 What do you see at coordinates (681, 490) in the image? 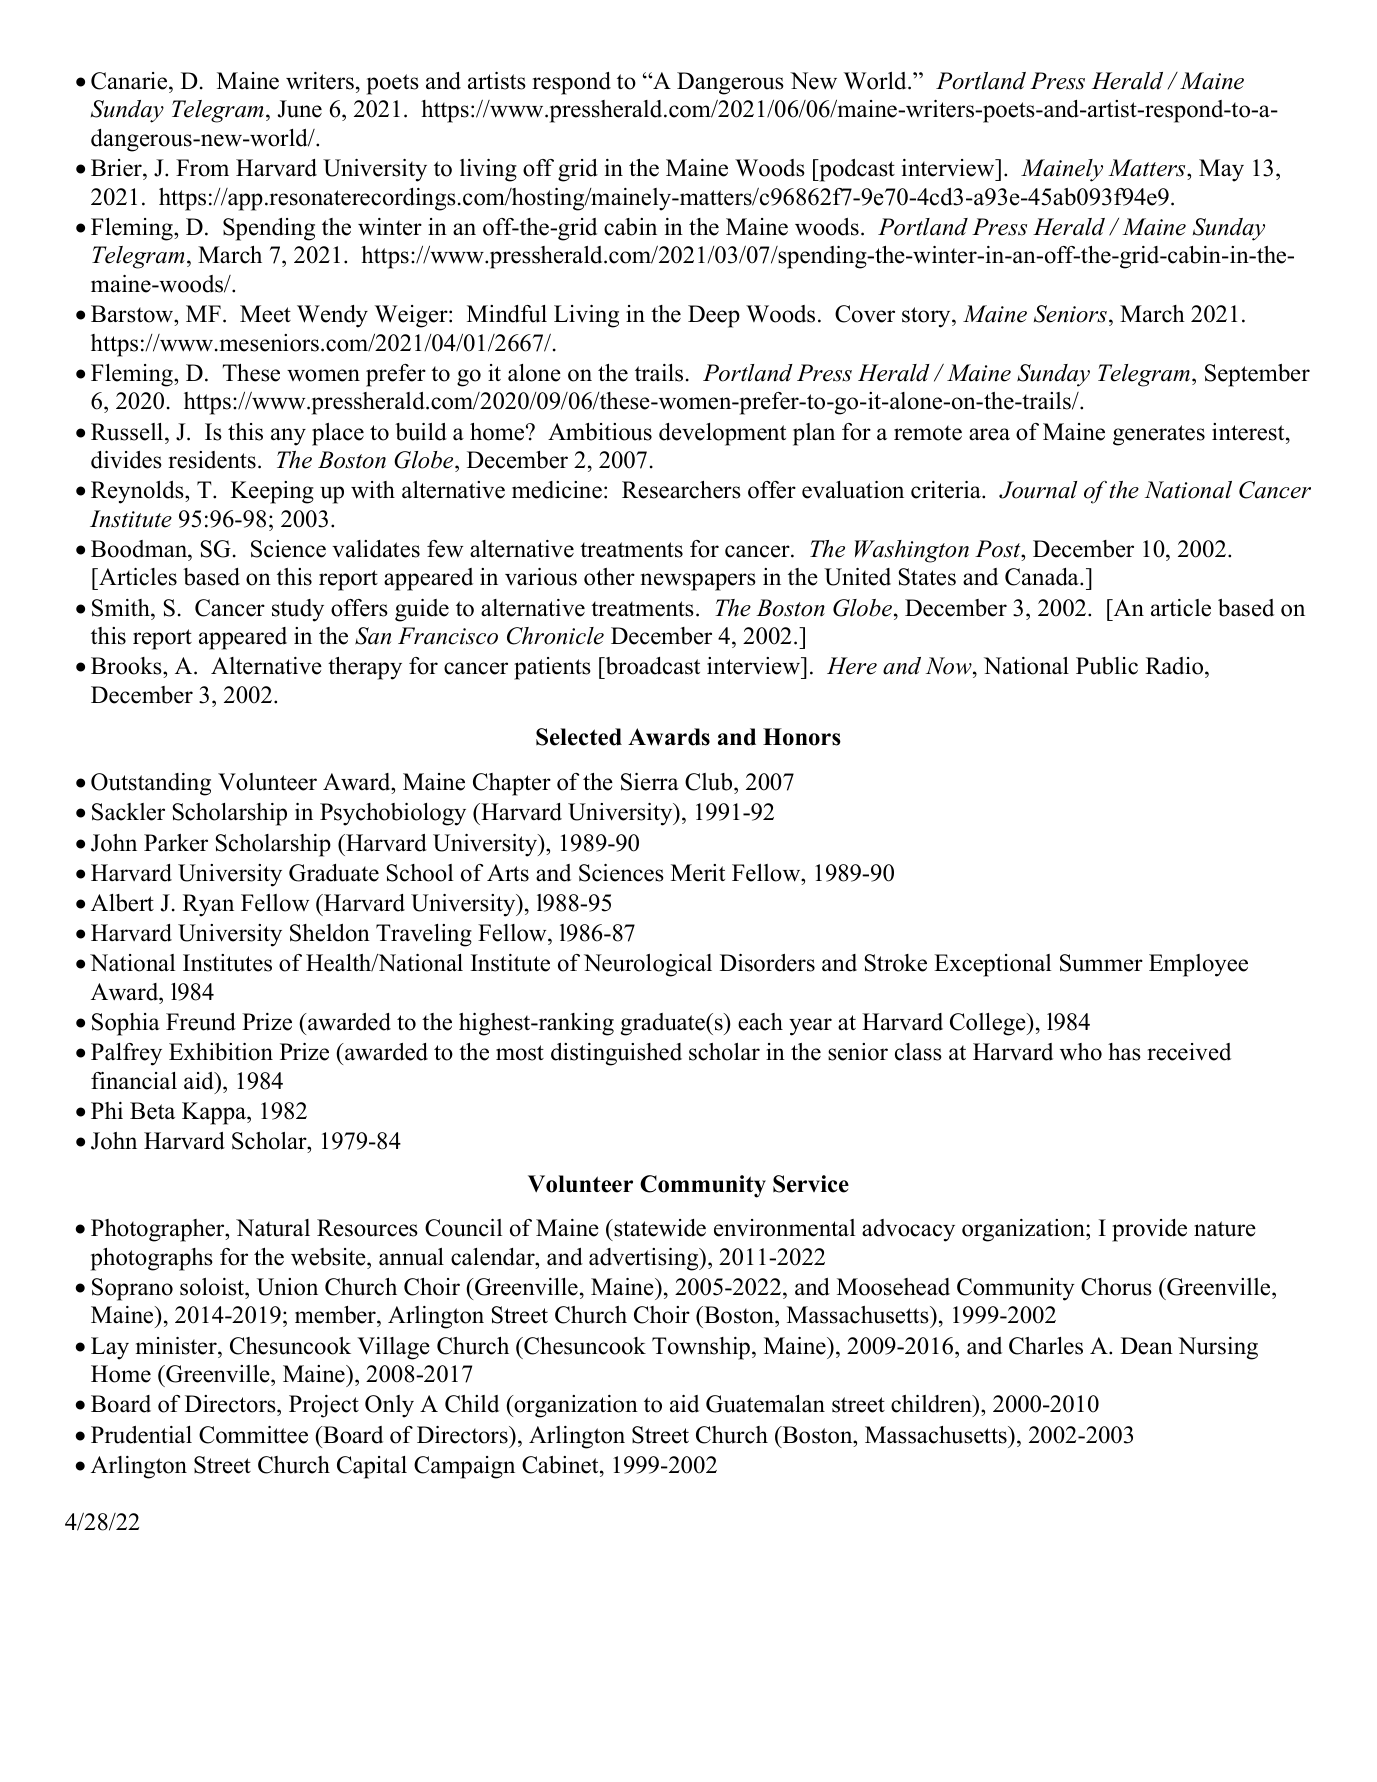
I see `Researchers` at bounding box center [681, 490].
